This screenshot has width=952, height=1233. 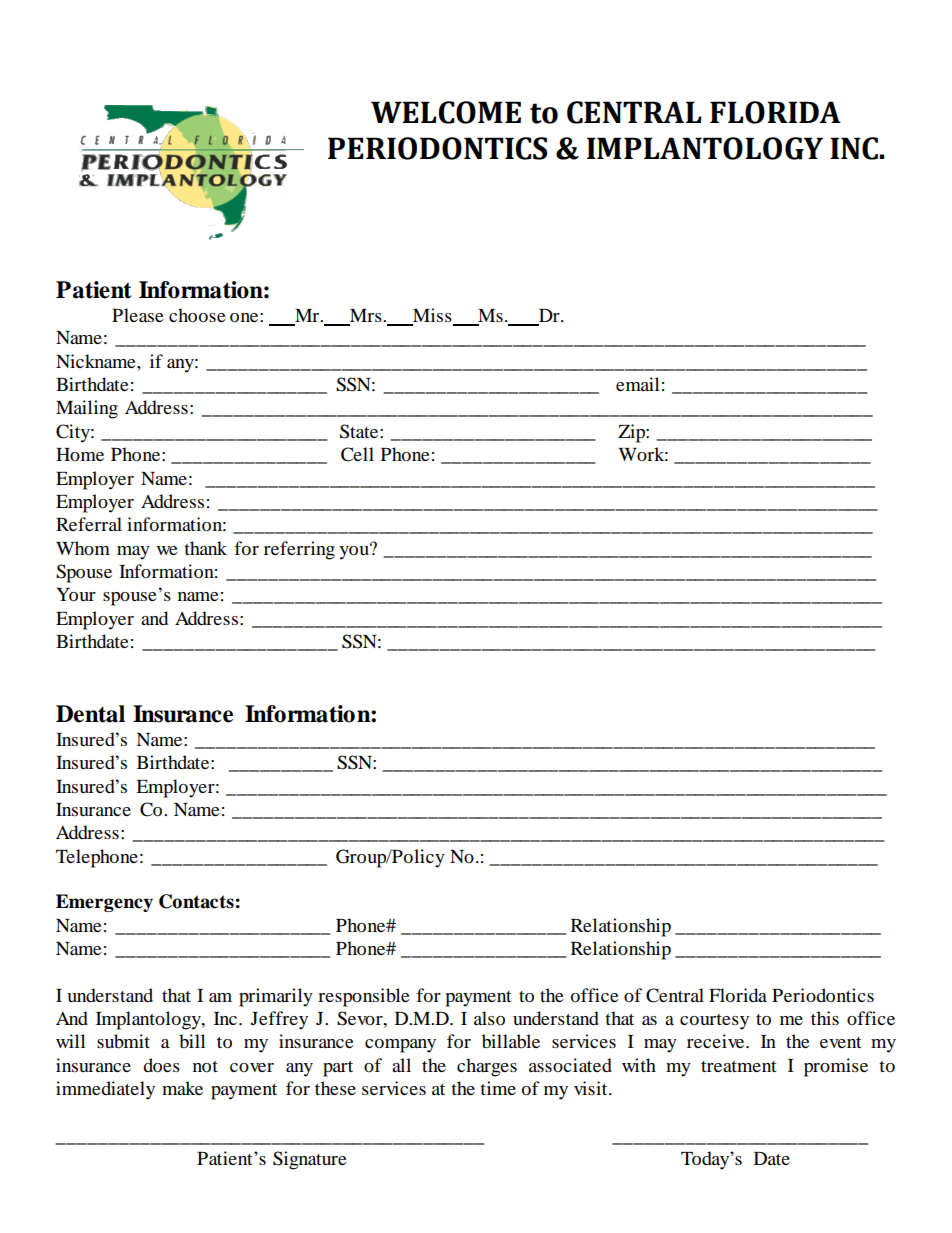 I want to click on time, so click(x=498, y=1088).
